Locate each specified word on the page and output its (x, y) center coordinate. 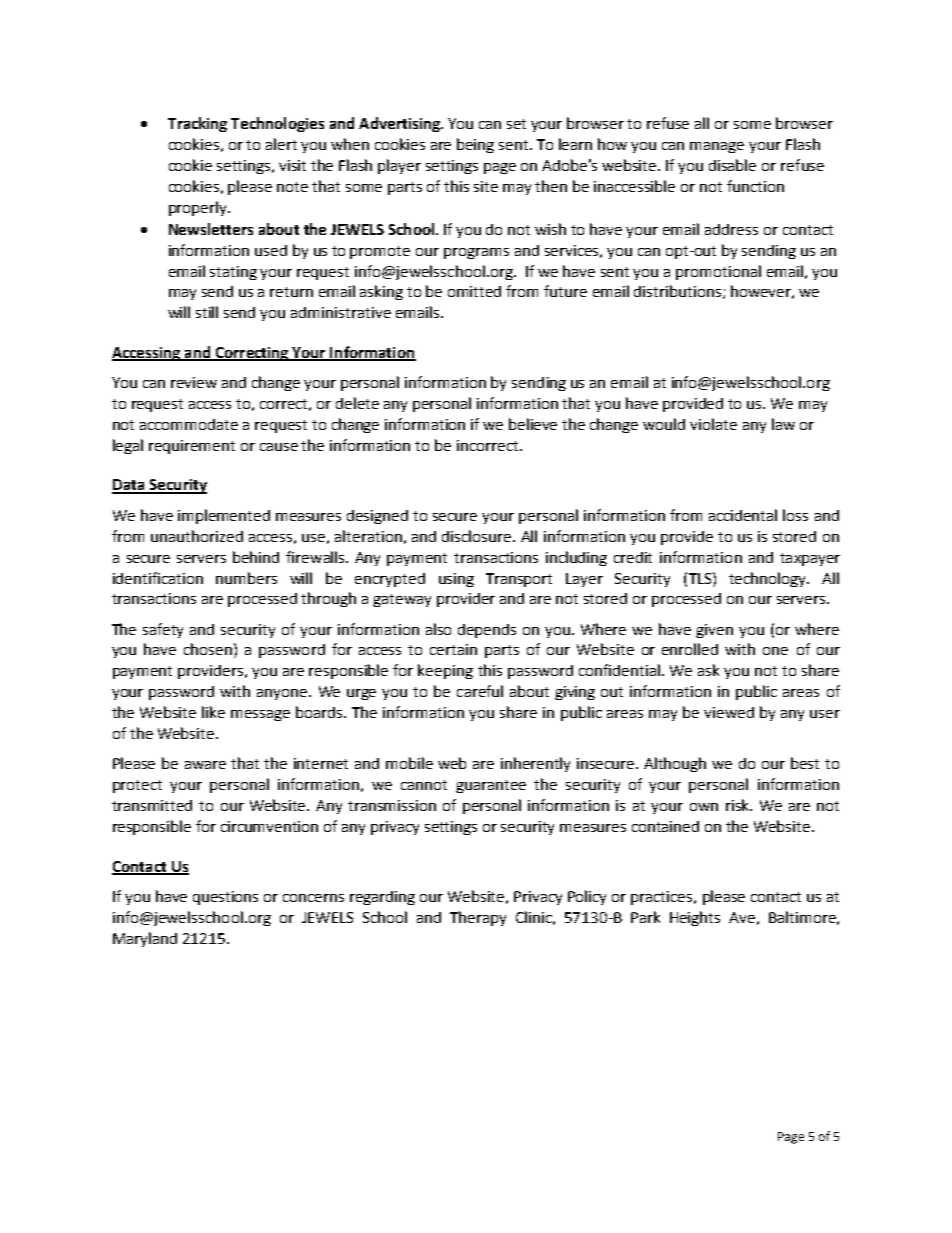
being (475, 145)
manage (717, 147)
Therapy (478, 918)
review (194, 382)
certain (453, 649)
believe (533, 424)
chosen (208, 649)
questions (225, 898)
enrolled (690, 649)
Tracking (197, 124)
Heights (695, 918)
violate (713, 424)
